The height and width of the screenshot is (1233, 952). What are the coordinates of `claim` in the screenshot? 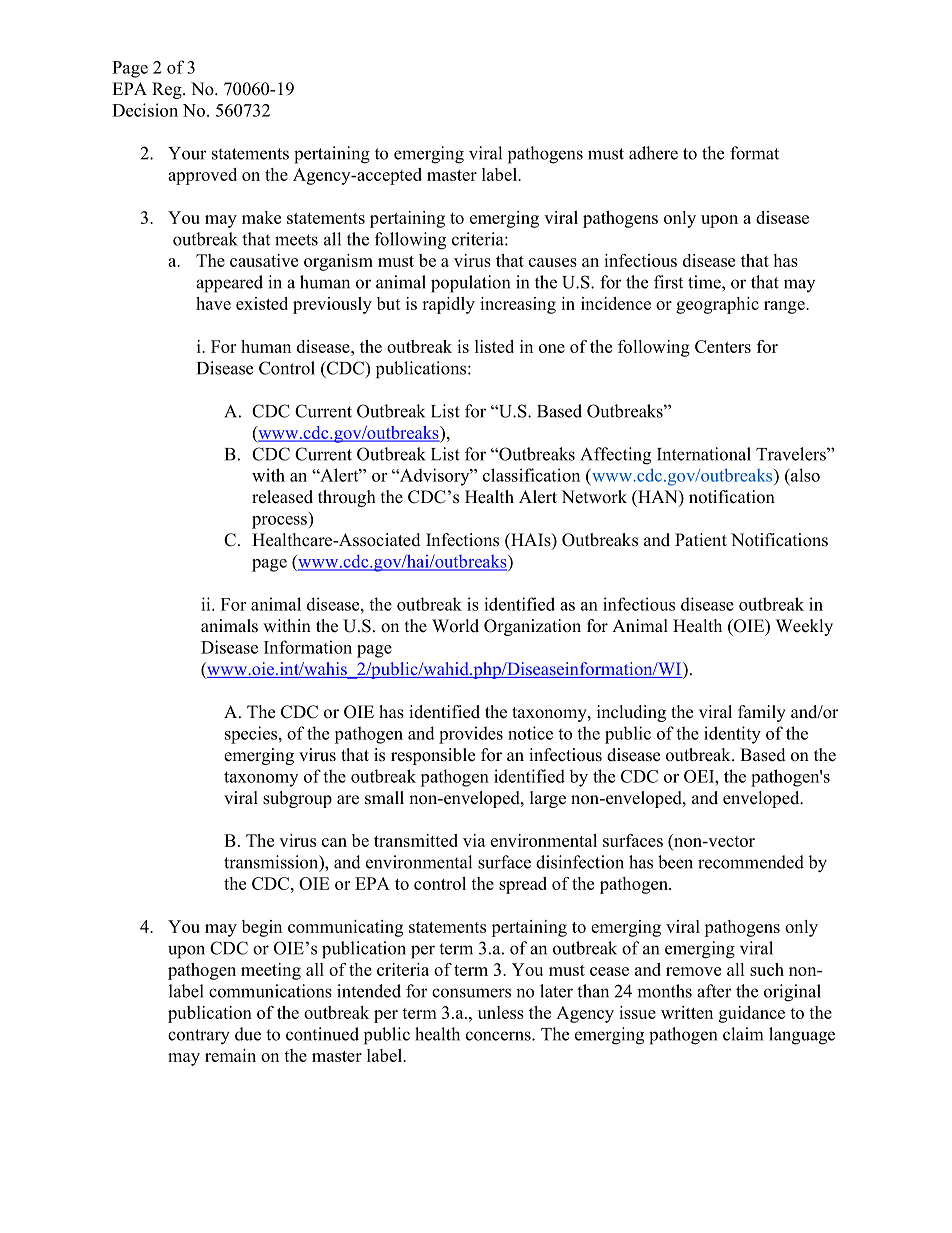 It's located at (743, 1034).
